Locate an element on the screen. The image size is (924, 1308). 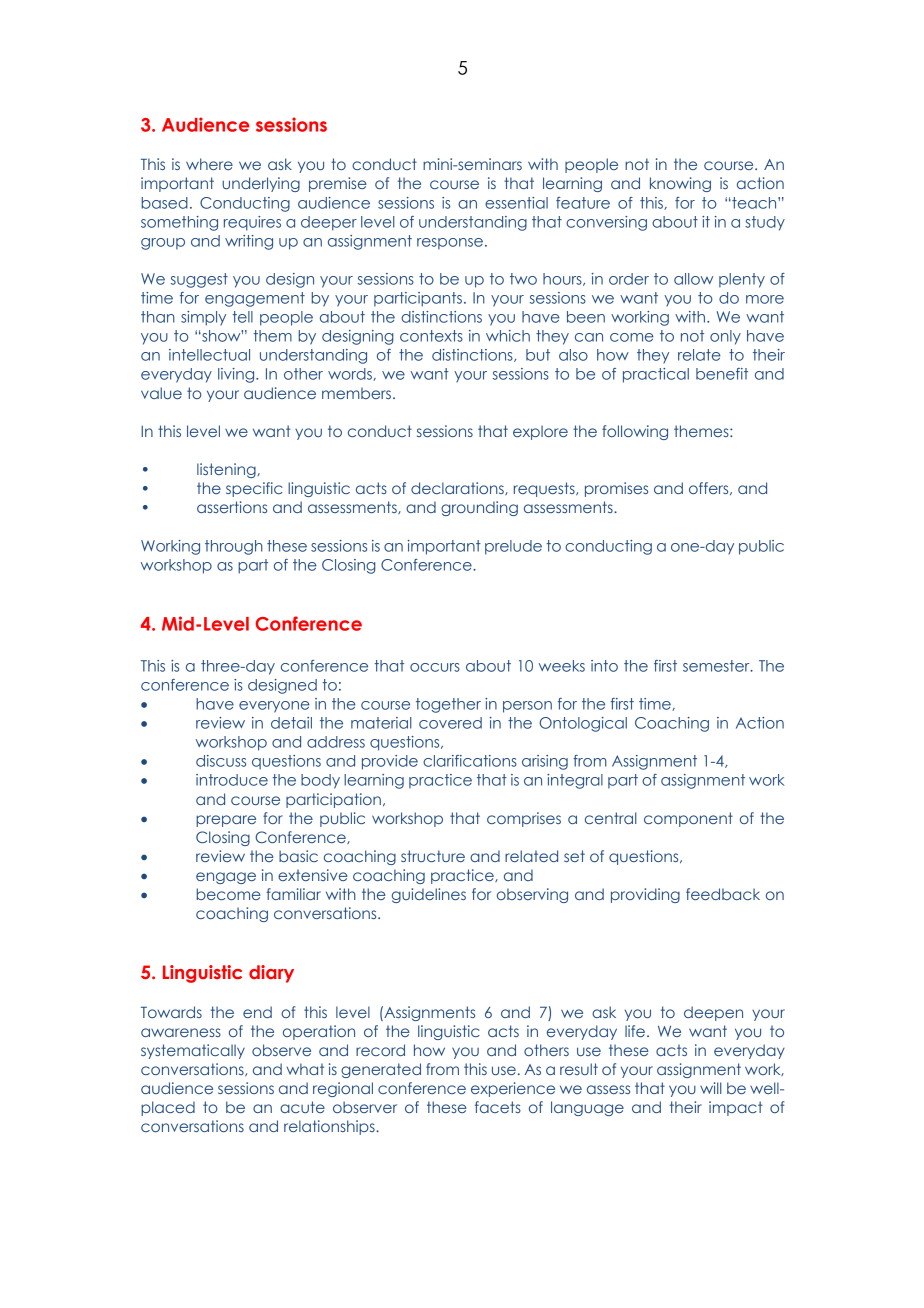
everyone is located at coordinates (274, 707).
